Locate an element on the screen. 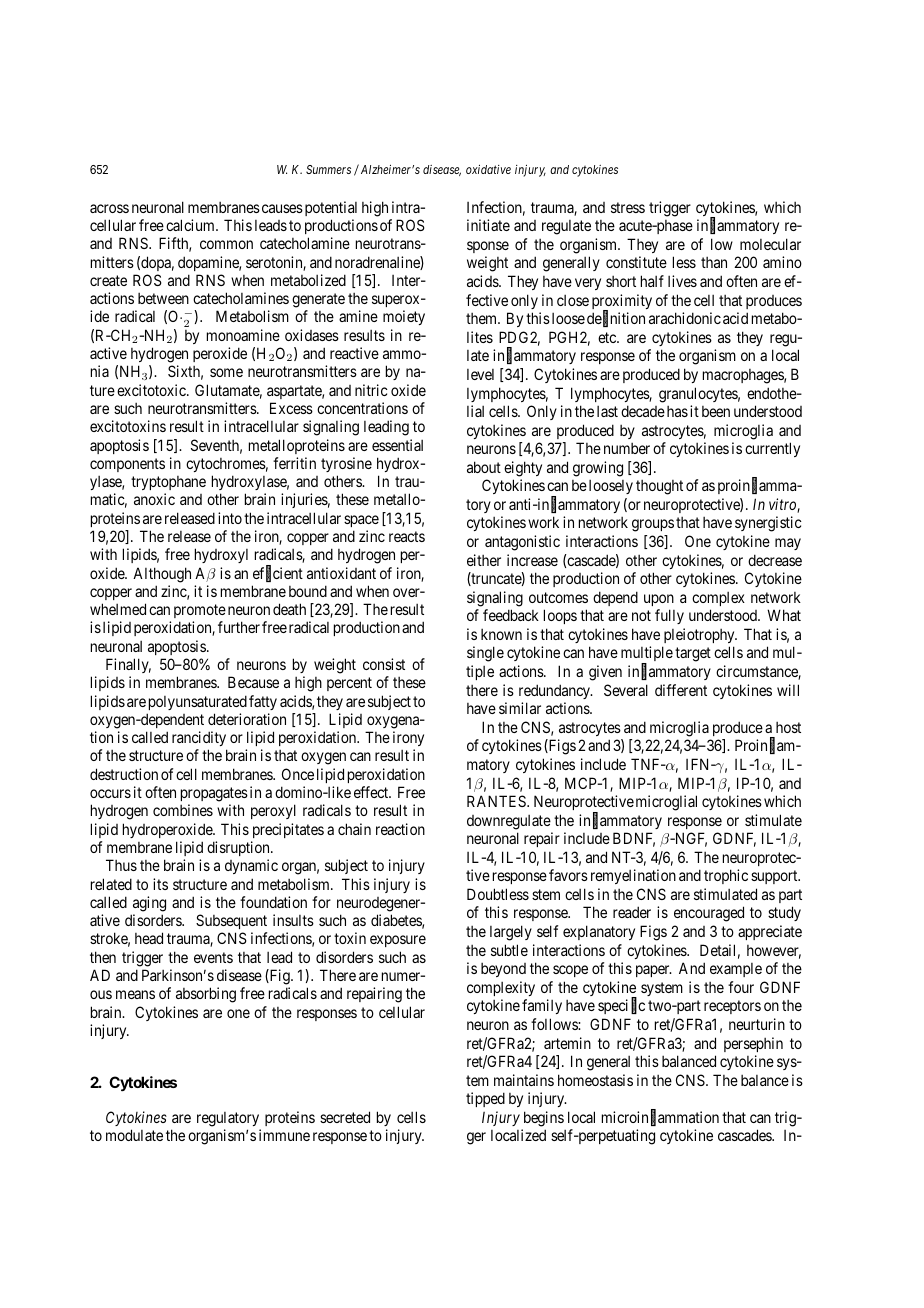  absorbing is located at coordinates (206, 995).
